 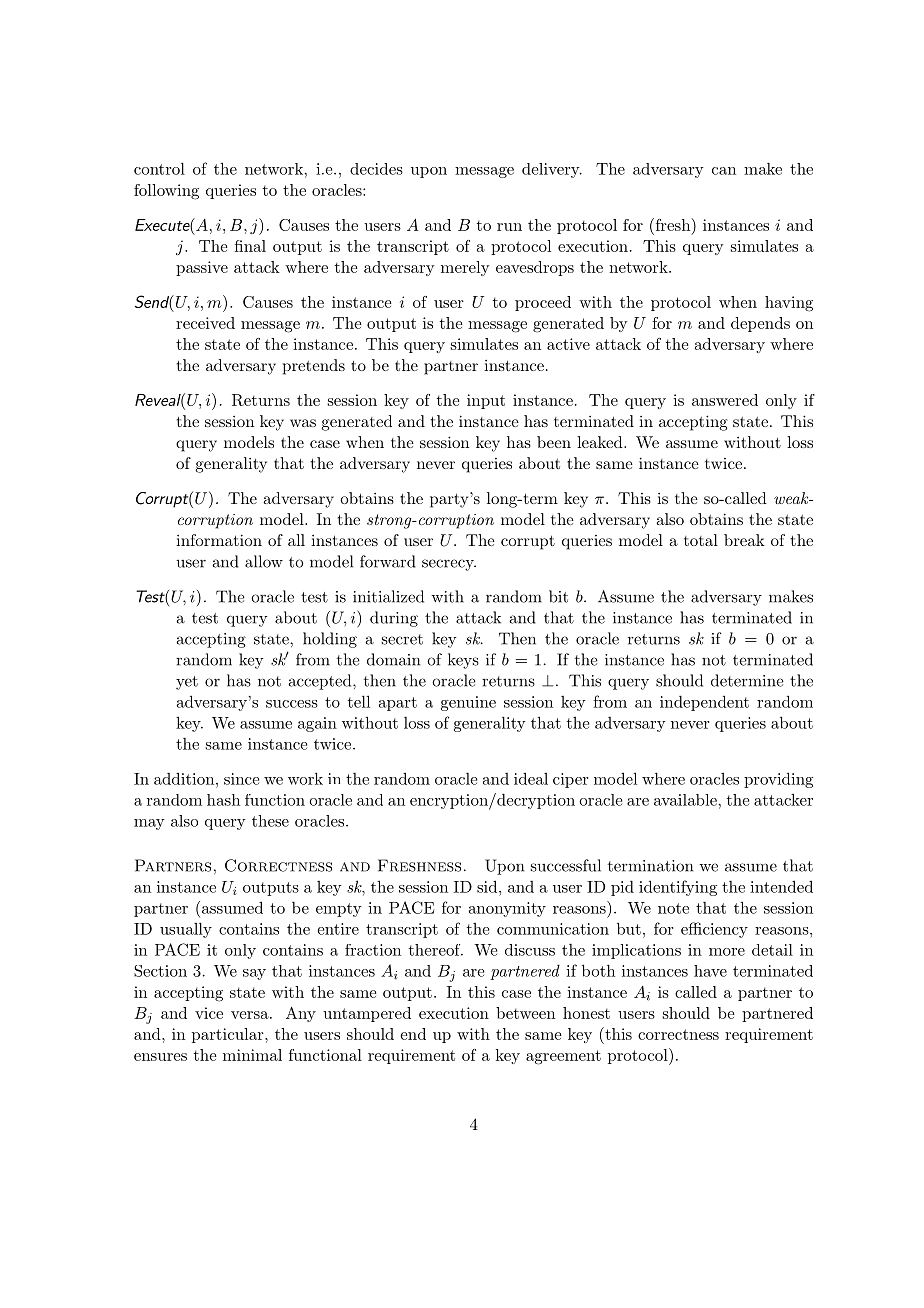 I want to click on was, so click(x=303, y=423).
